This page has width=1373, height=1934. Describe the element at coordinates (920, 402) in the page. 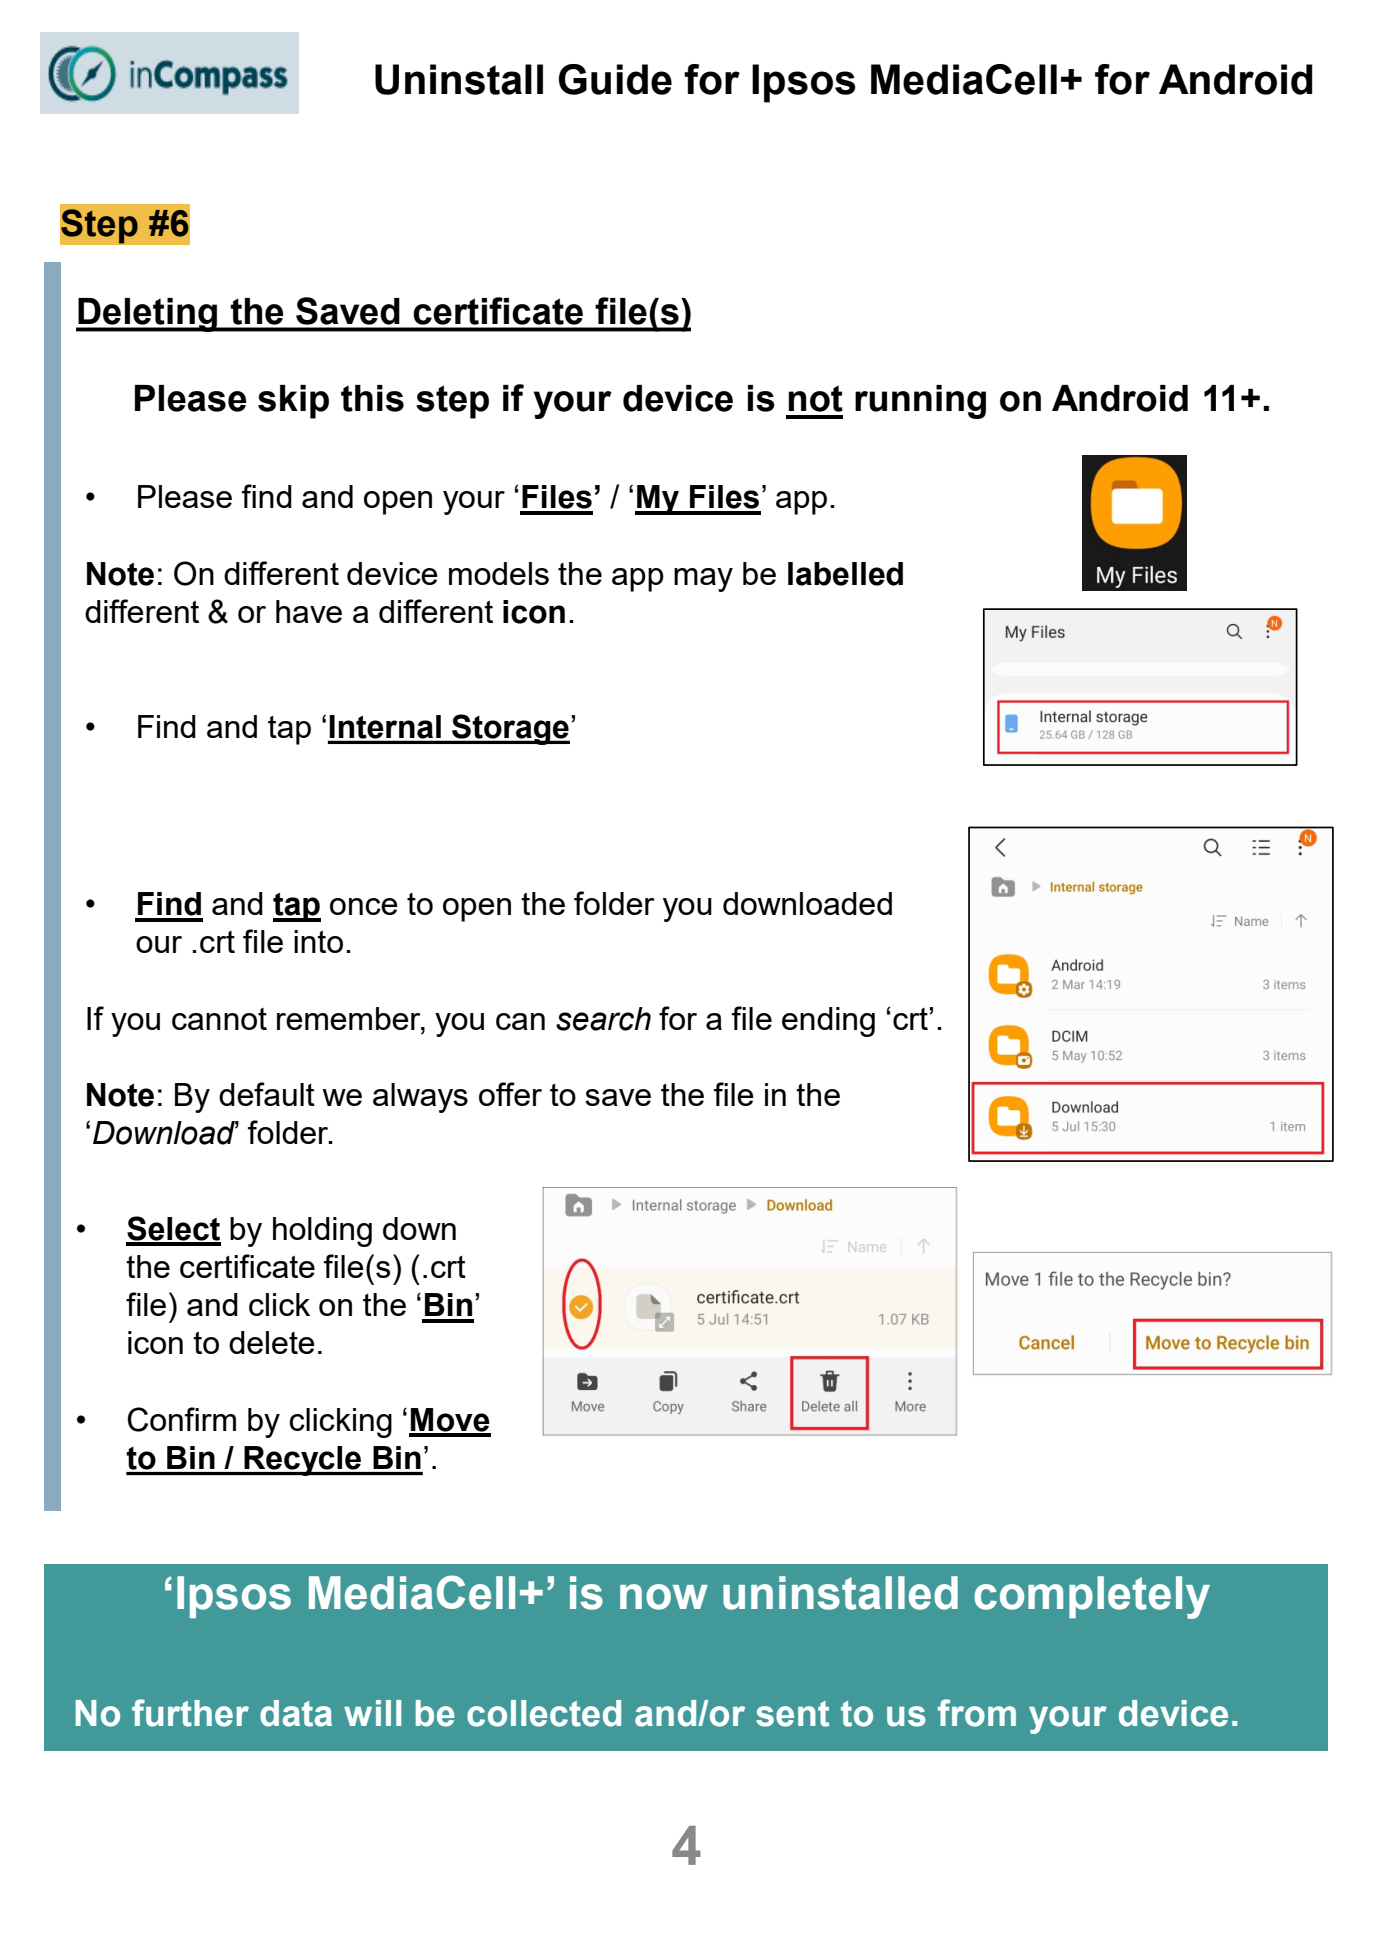

I see `running` at that location.
